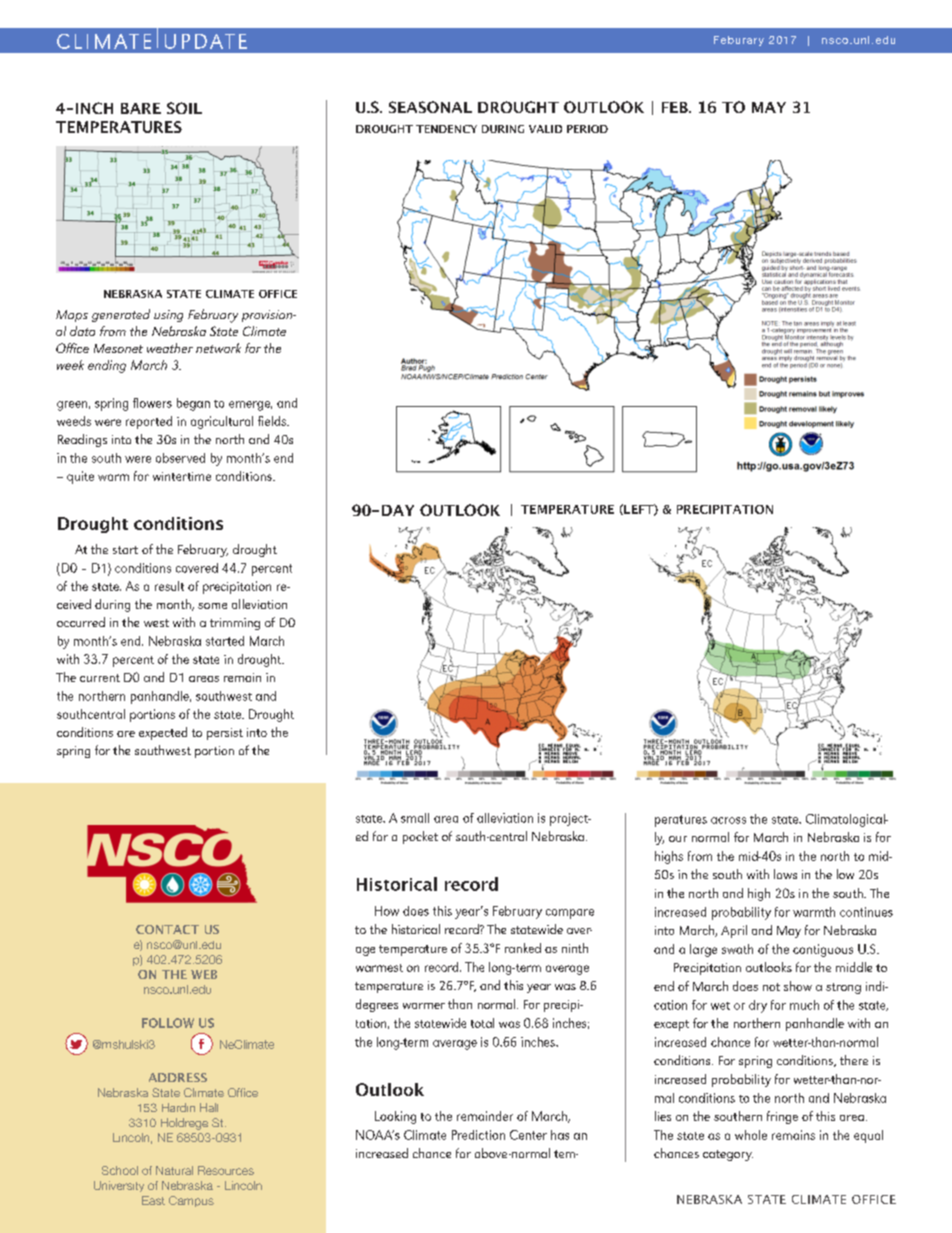 The width and height of the image is (952, 1233). I want to click on SOIL, so click(184, 108).
